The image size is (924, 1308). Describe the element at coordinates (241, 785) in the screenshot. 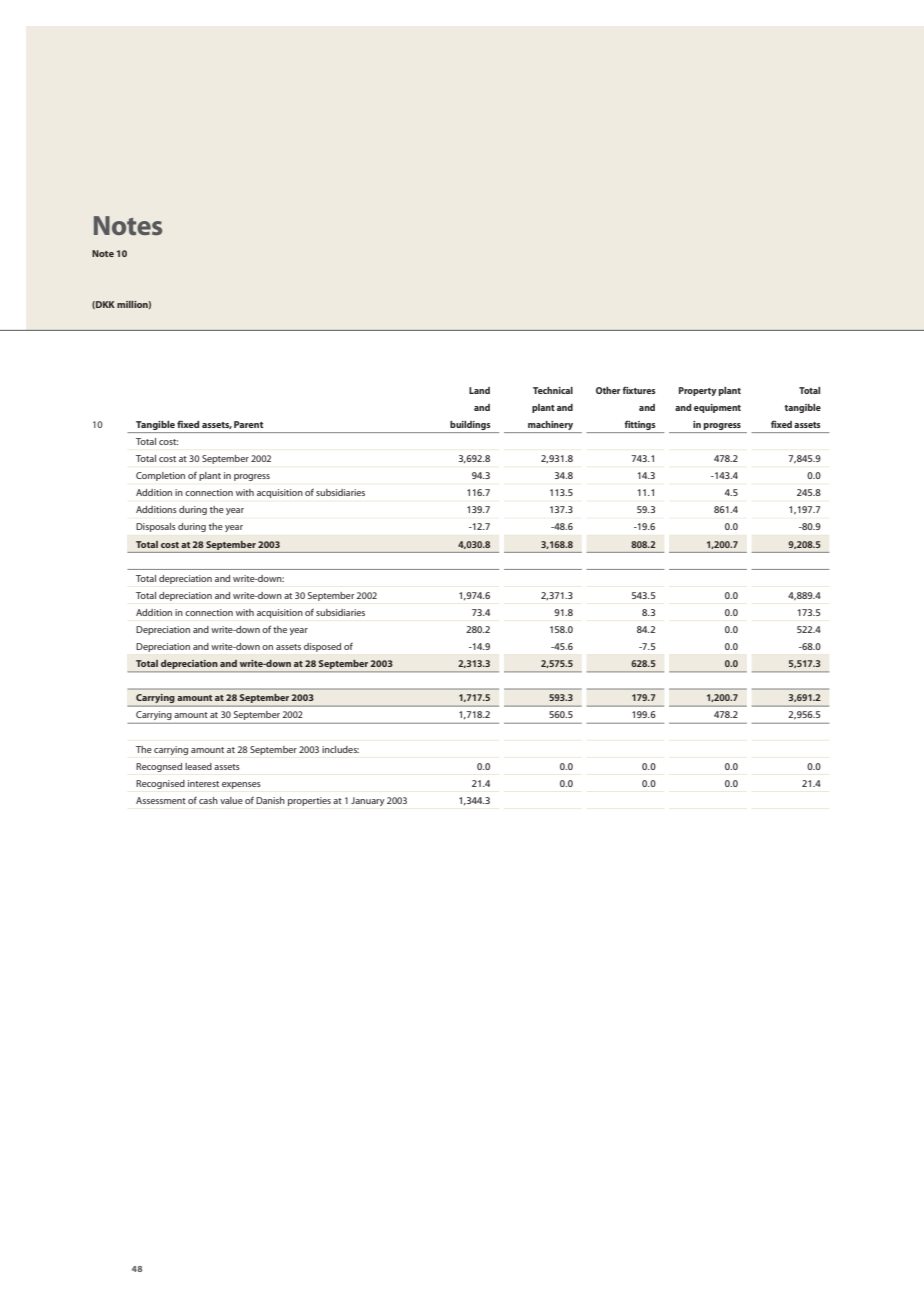

I see `expenses` at that location.
